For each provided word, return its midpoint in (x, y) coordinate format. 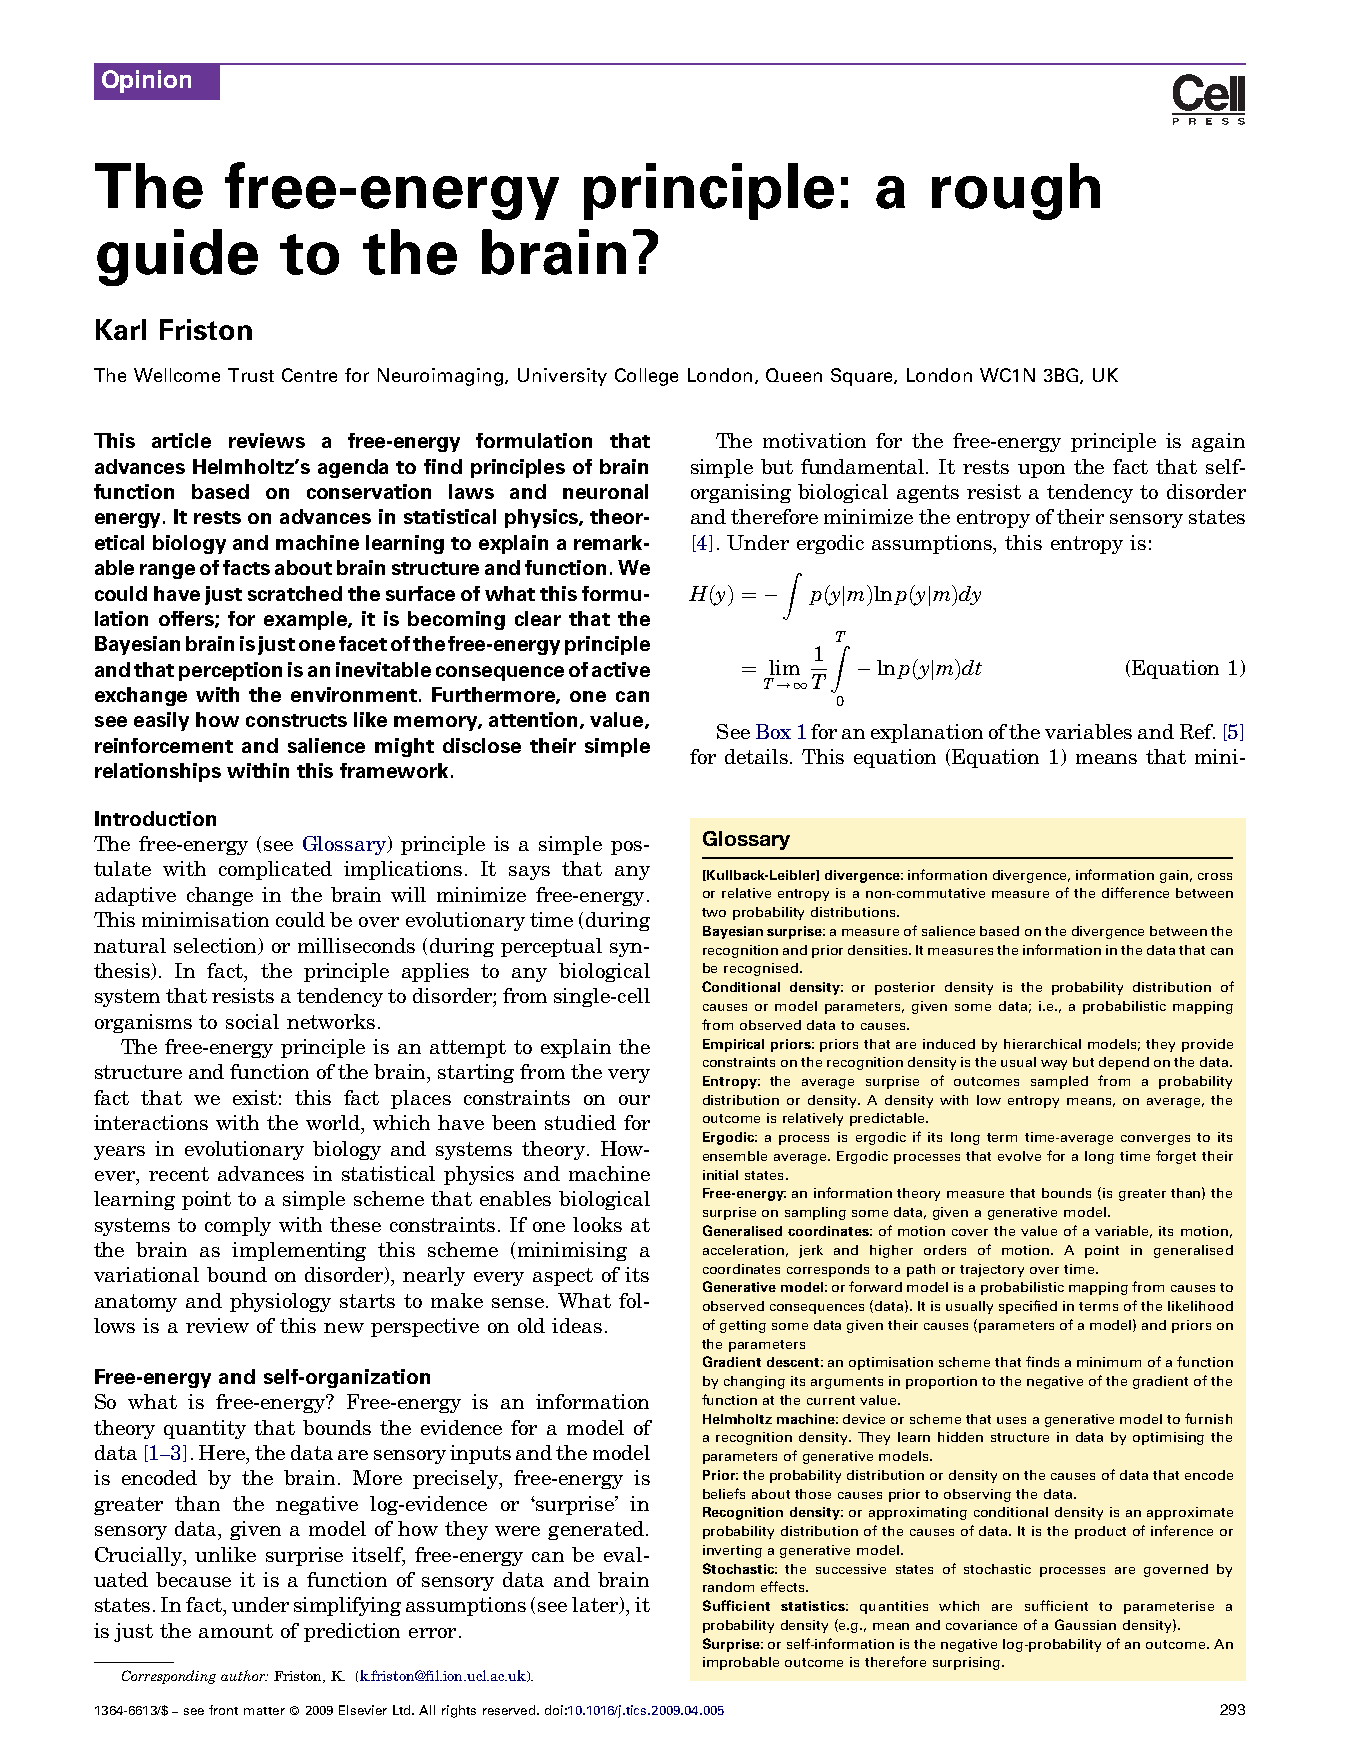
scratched (295, 593)
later (596, 1605)
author (244, 1675)
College (646, 377)
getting (743, 1326)
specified (1028, 1307)
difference (1135, 892)
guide (177, 257)
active (621, 669)
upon (1041, 471)
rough (1016, 191)
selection (216, 946)
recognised (761, 969)
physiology (280, 1302)
